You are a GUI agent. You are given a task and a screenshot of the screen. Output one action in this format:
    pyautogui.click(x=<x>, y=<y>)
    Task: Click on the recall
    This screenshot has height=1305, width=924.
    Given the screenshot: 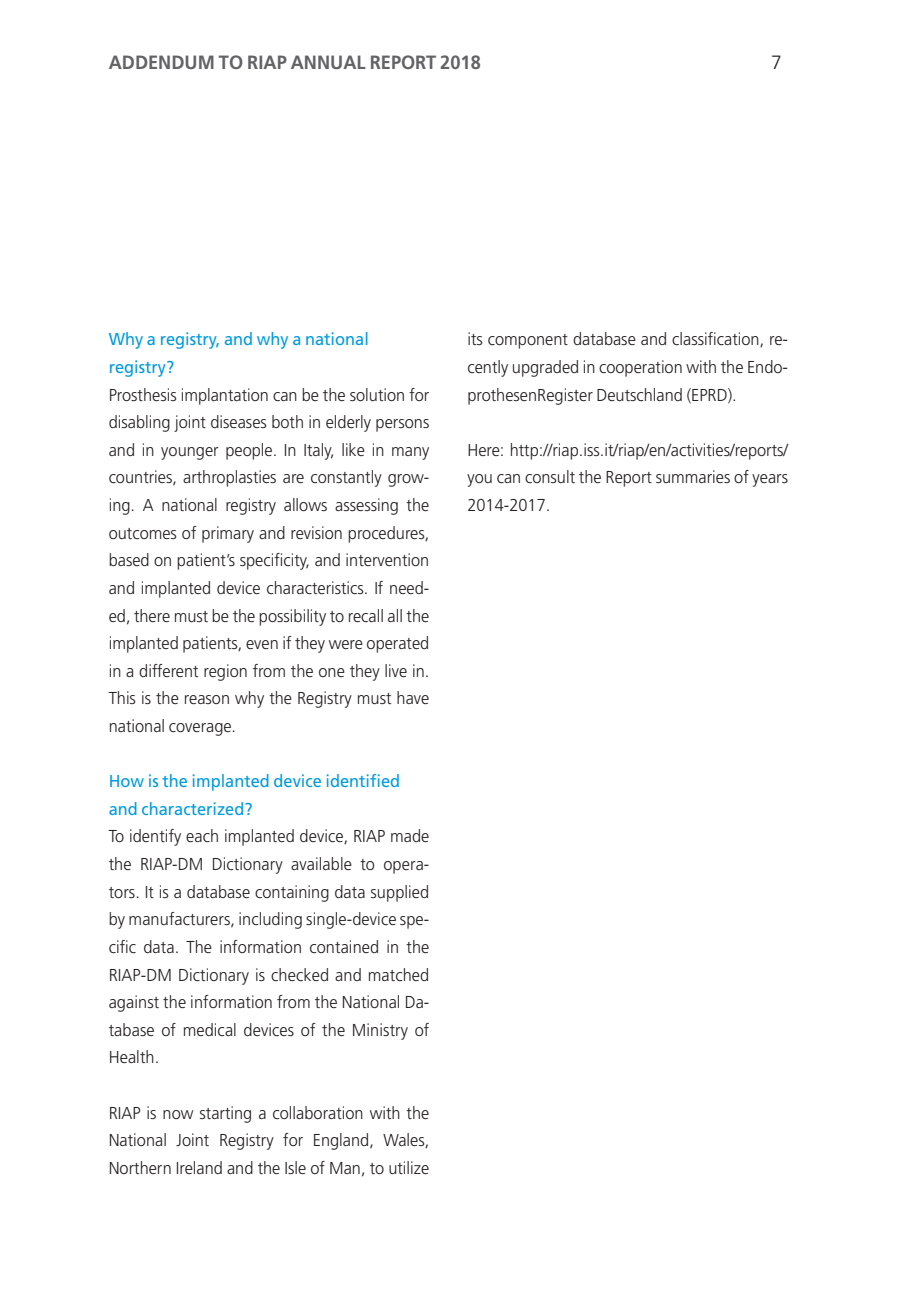 What is the action you would take?
    pyautogui.click(x=366, y=615)
